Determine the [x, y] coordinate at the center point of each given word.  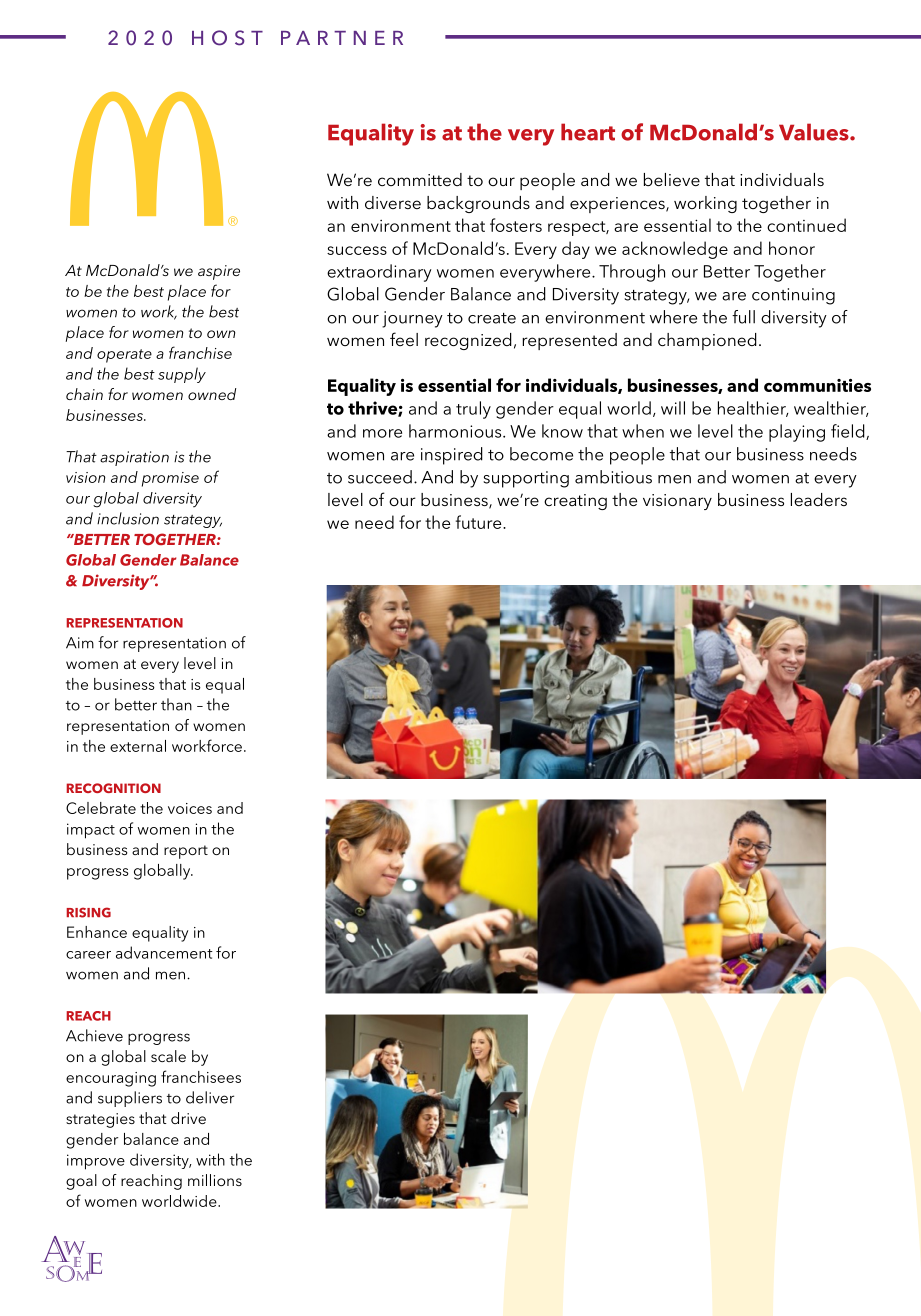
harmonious [456, 431]
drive [188, 1118]
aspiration [134, 458]
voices [190, 808]
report [186, 852]
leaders [819, 499]
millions [215, 1180]
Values [815, 132]
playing [797, 433]
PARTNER [342, 38]
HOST [227, 38]
